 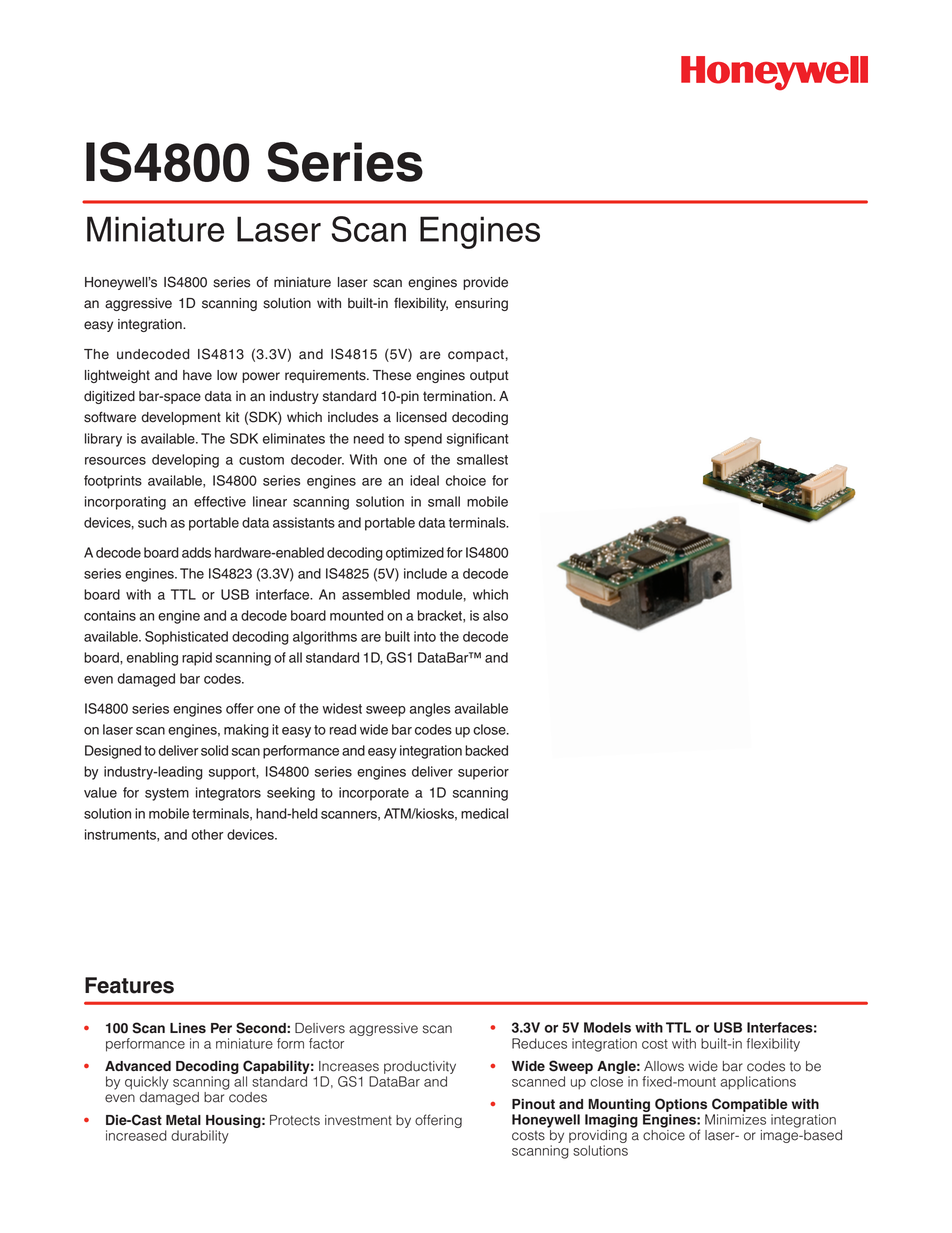 I want to click on also, so click(x=495, y=615).
